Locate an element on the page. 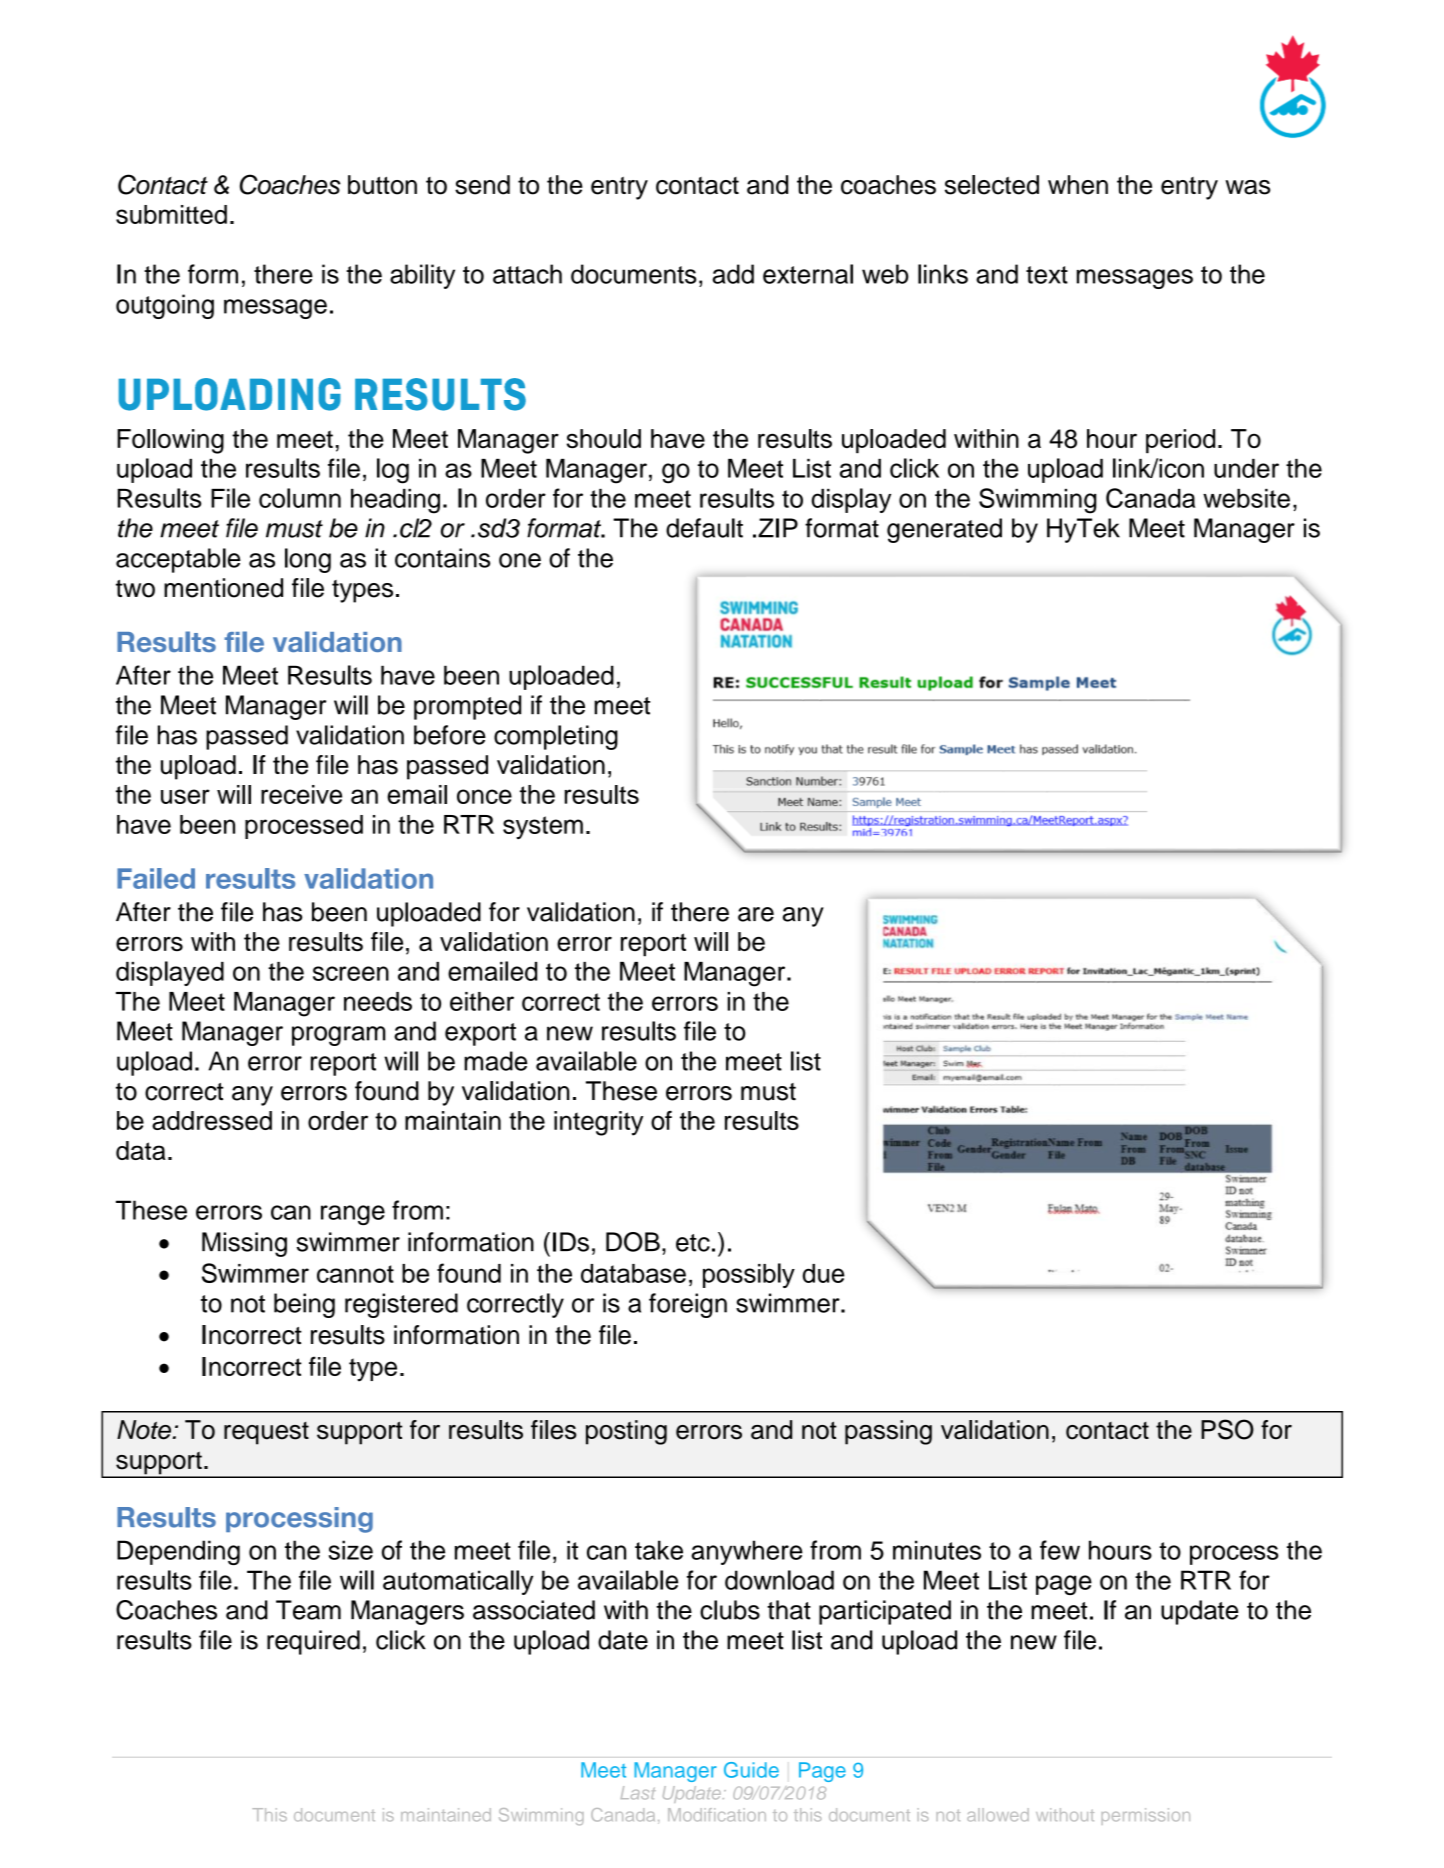 The width and height of the image is (1444, 1868). are is located at coordinates (756, 914).
